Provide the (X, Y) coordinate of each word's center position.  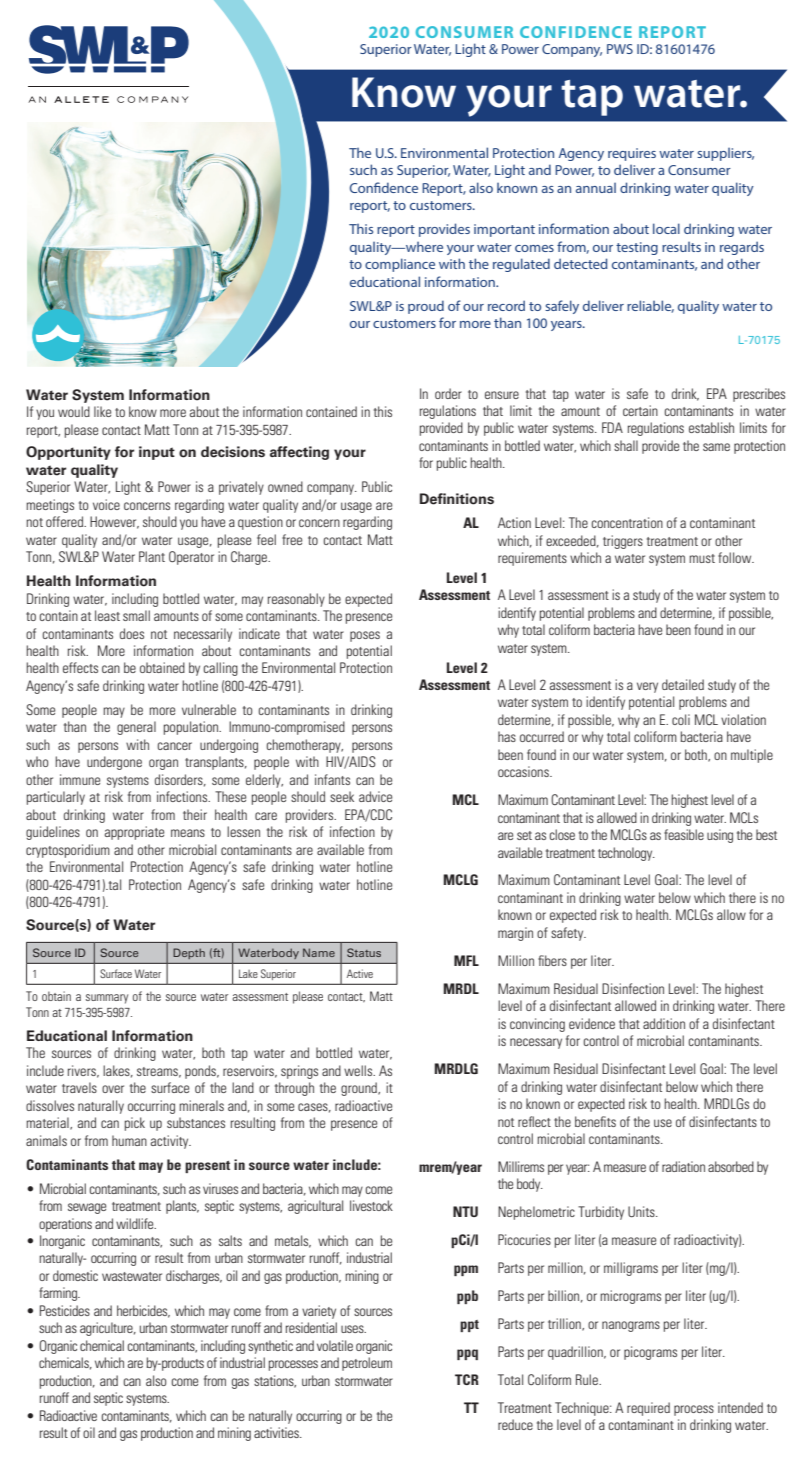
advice (375, 796)
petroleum (367, 1364)
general (136, 728)
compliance (400, 265)
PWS (620, 49)
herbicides (143, 1311)
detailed (683, 684)
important (504, 230)
